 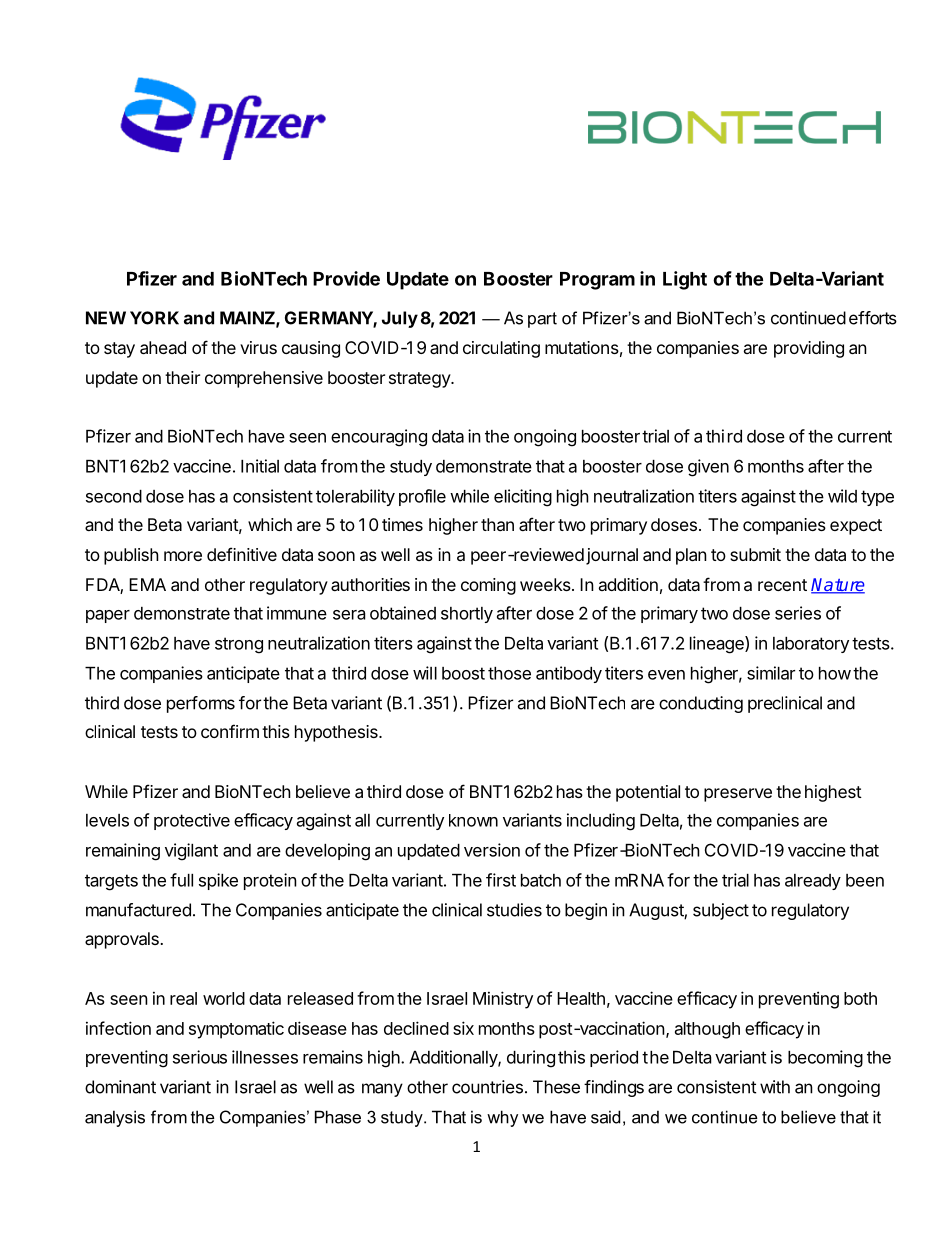 I want to click on countries, so click(x=487, y=1087).
